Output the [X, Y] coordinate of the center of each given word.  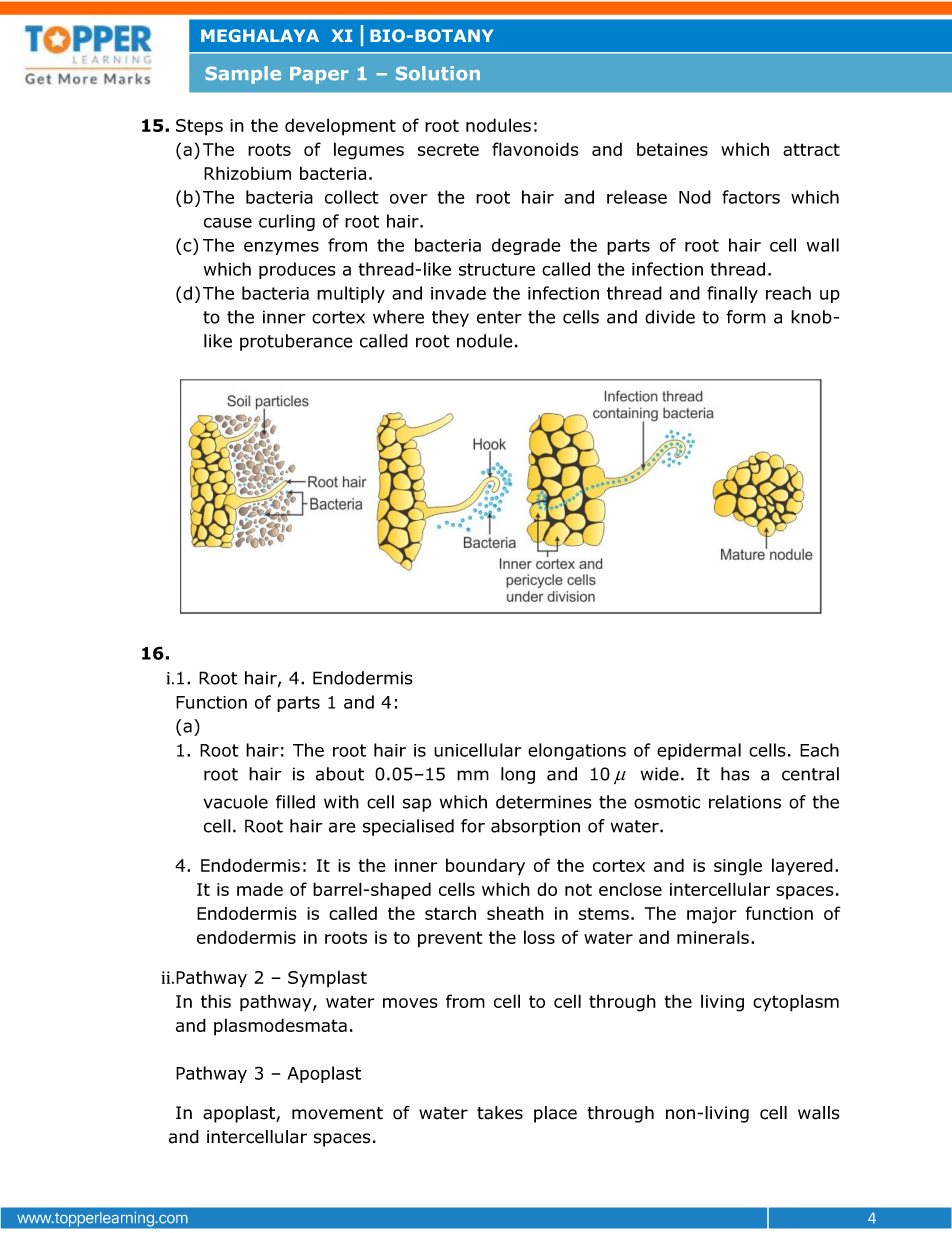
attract [811, 149]
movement [337, 1113]
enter [499, 317]
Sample [243, 75]
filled [295, 802]
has [735, 774]
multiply [351, 294]
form [746, 317]
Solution [438, 73]
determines [544, 802]
